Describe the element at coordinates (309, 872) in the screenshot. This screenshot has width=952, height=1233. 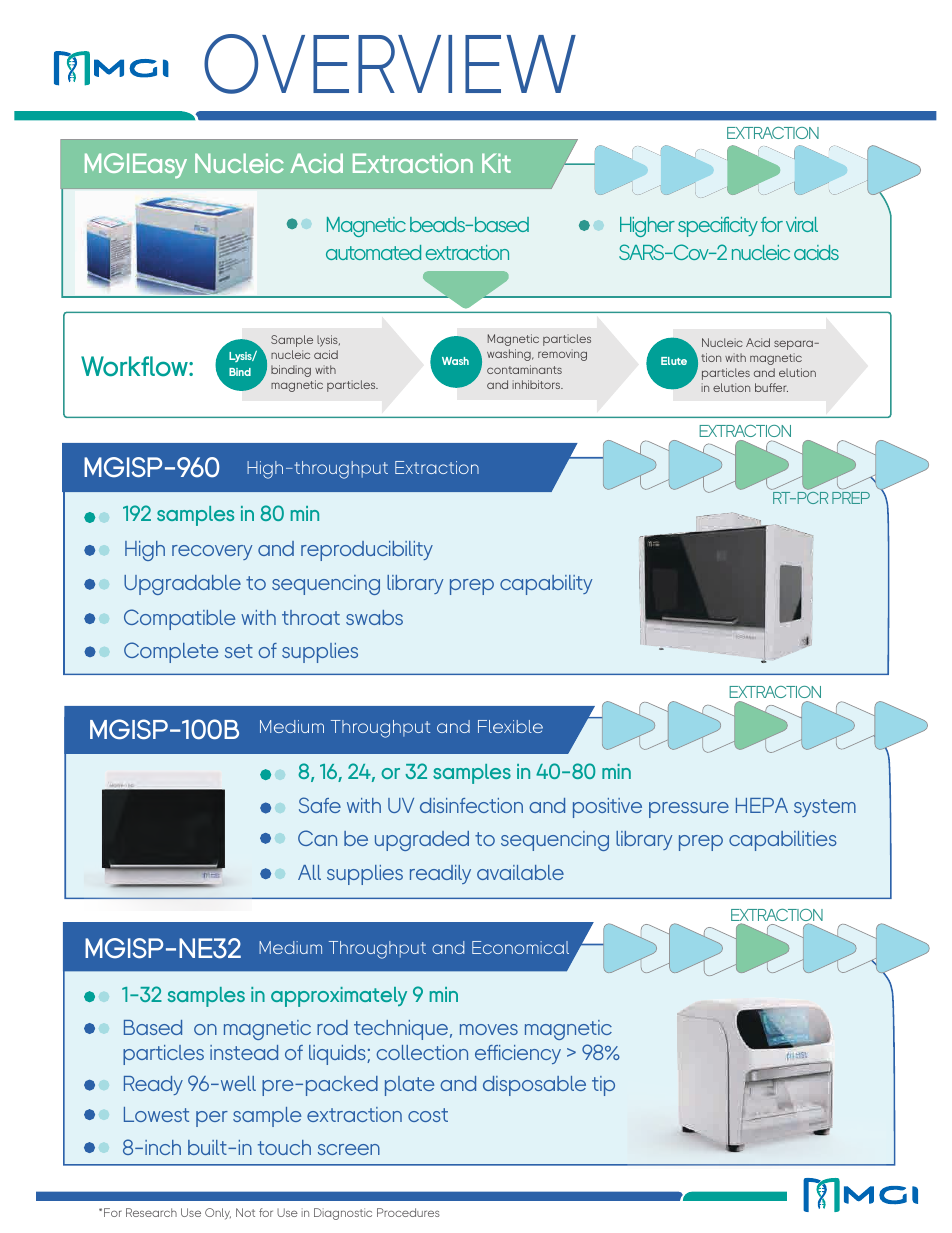
I see `All` at that location.
